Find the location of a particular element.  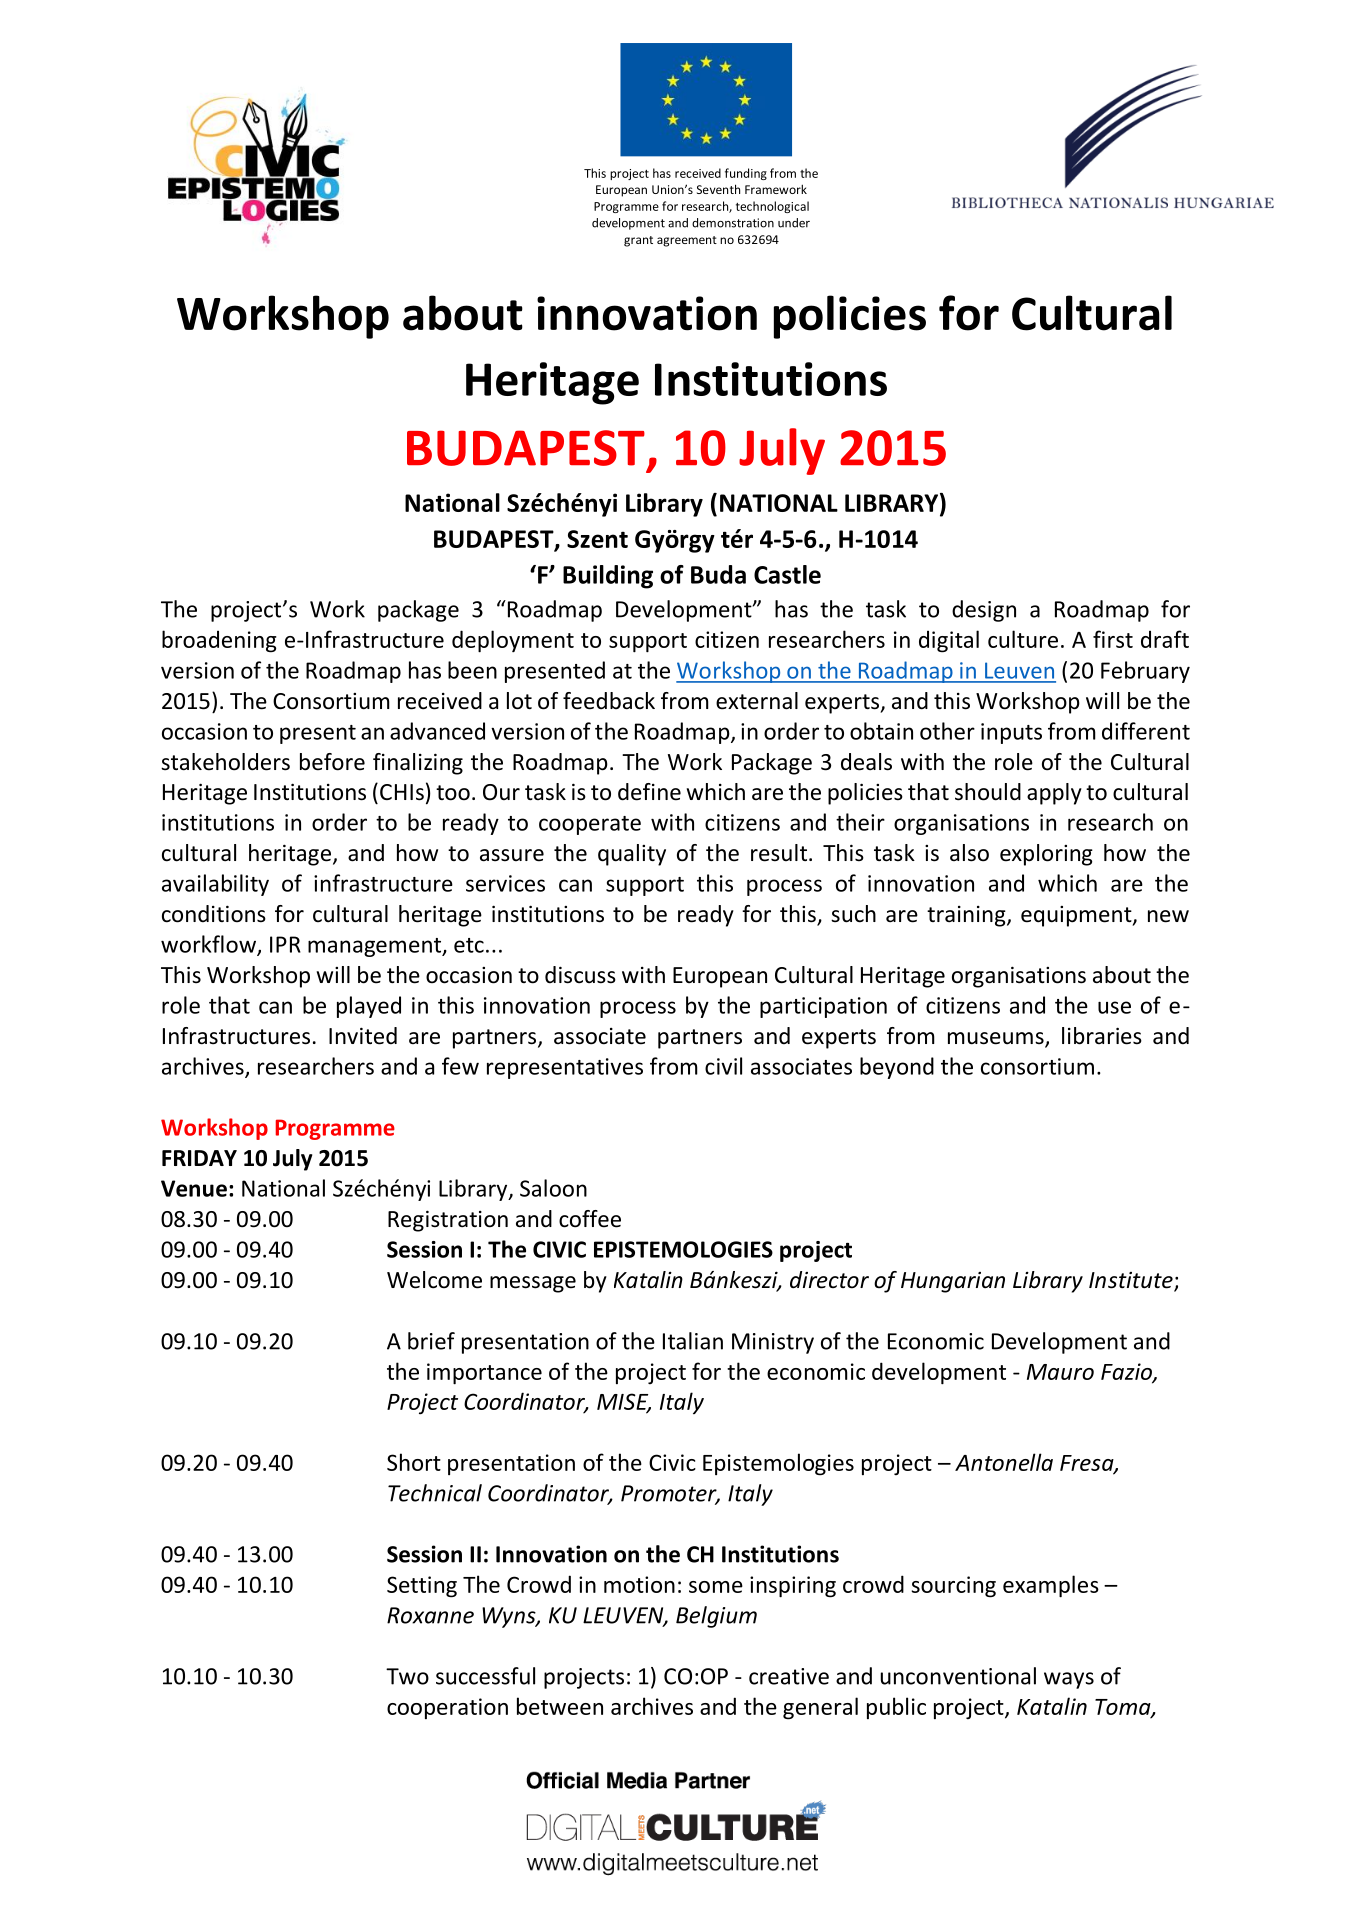

Two is located at coordinates (407, 1676).
